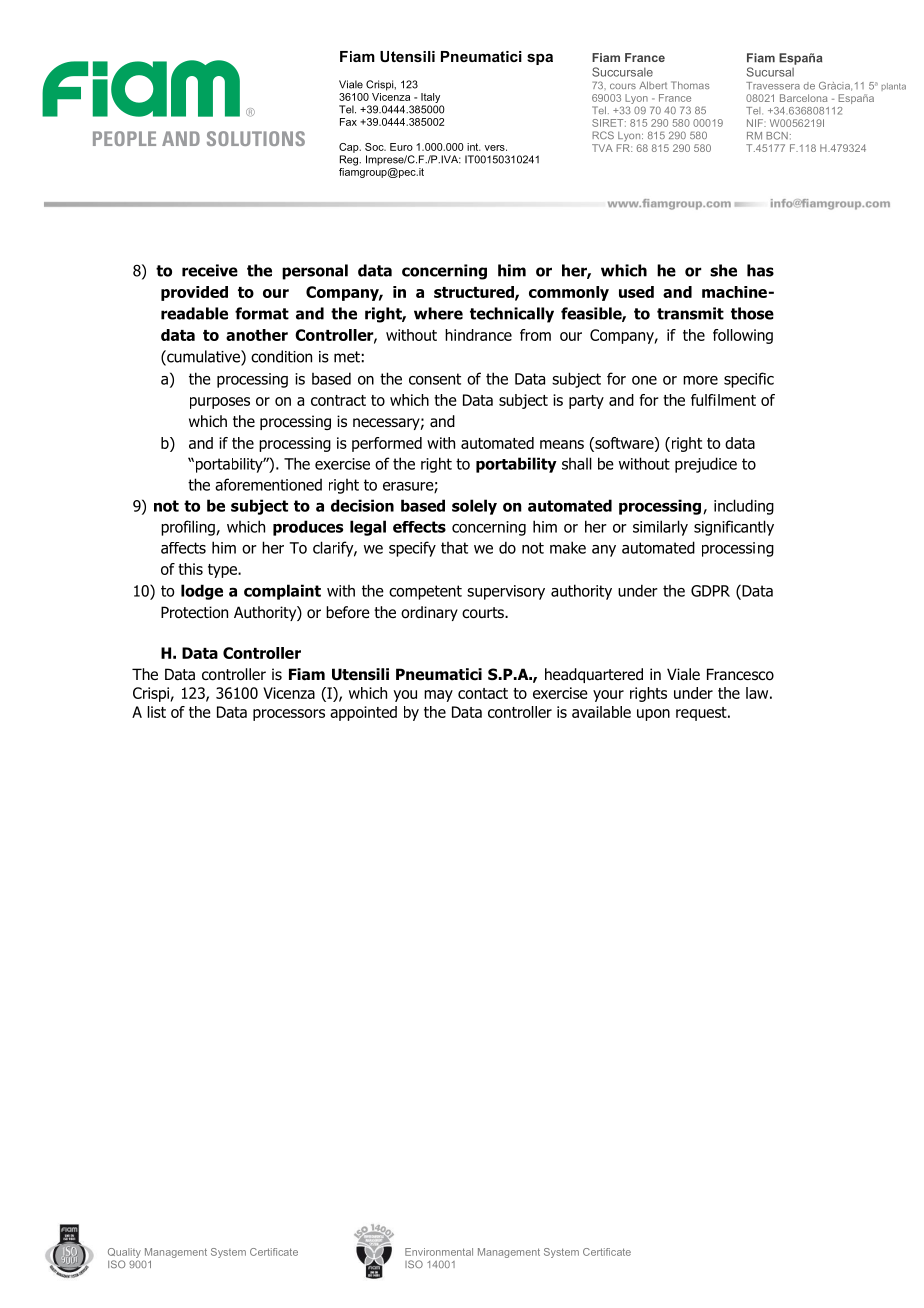 This screenshot has width=924, height=1308. I want to click on Quality, so click(124, 1253).
